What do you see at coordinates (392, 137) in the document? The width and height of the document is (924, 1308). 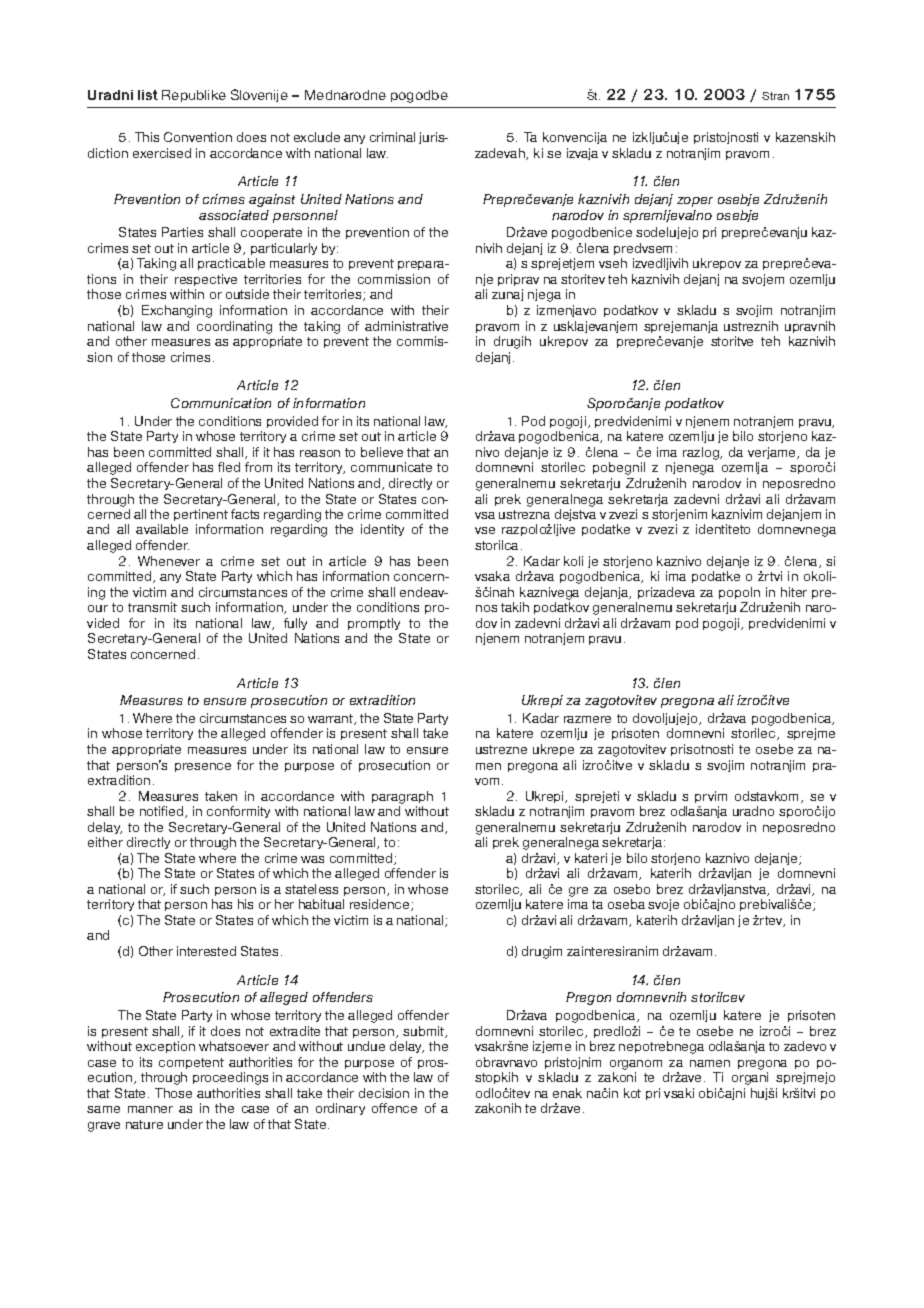 I see `criminal` at bounding box center [392, 137].
